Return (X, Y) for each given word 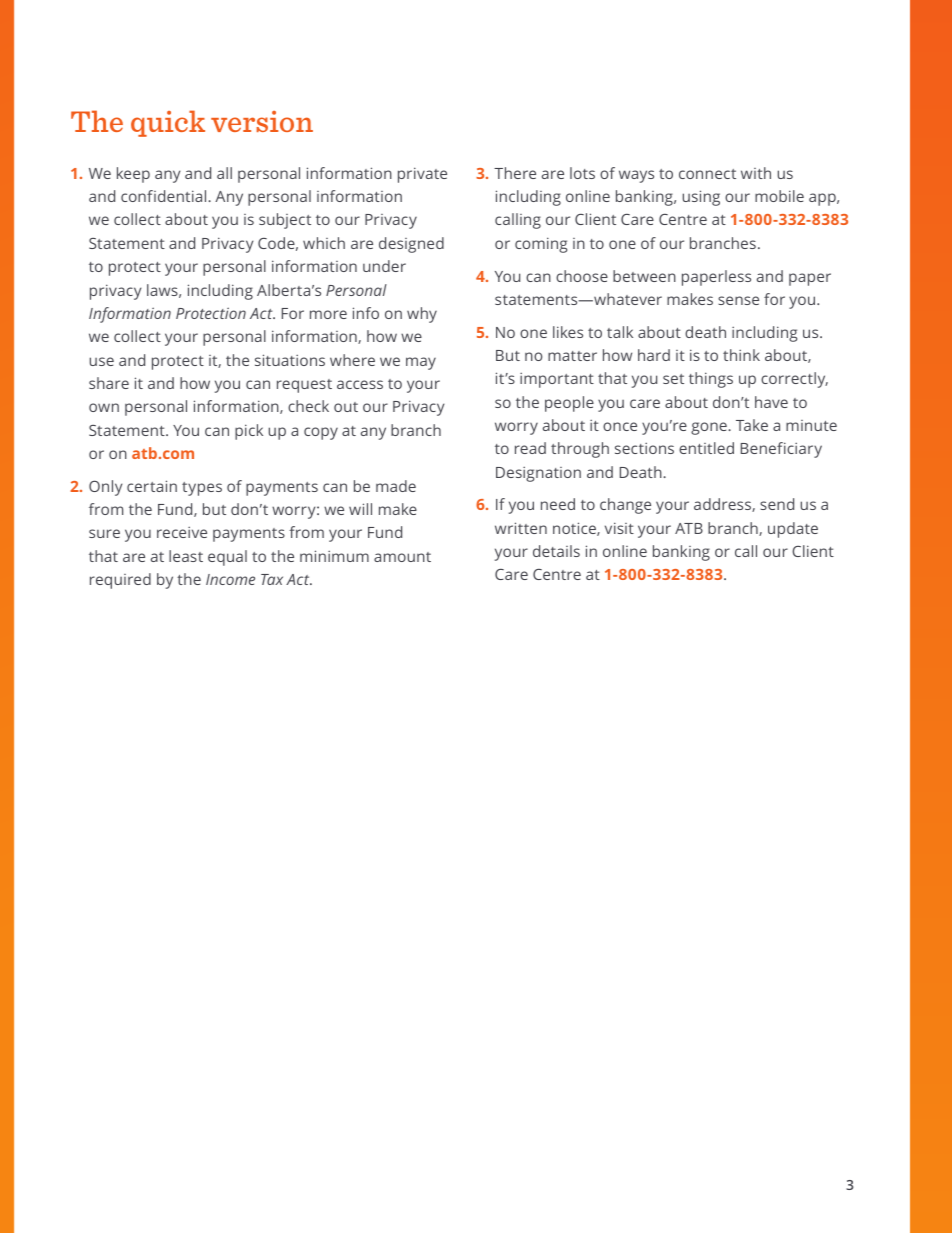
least (186, 556)
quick (168, 123)
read (530, 448)
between (644, 276)
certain (152, 486)
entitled (706, 448)
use (102, 361)
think (741, 355)
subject (285, 221)
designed (411, 245)
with (756, 173)
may (421, 363)
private (422, 175)
